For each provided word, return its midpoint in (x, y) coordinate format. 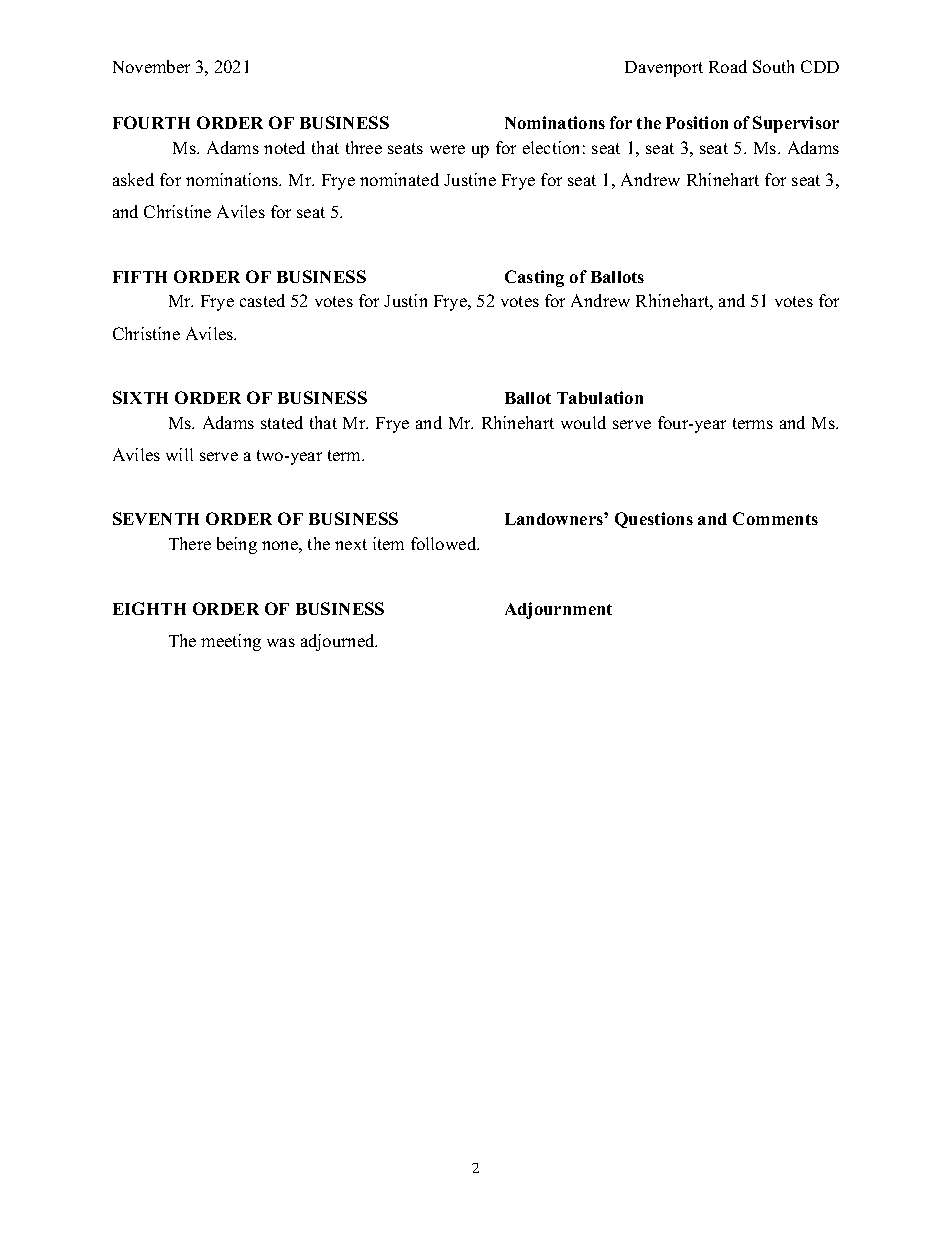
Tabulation (600, 397)
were (447, 149)
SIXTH (140, 397)
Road (728, 66)
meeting (231, 642)
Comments (775, 518)
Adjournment (558, 610)
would (583, 422)
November (151, 66)
